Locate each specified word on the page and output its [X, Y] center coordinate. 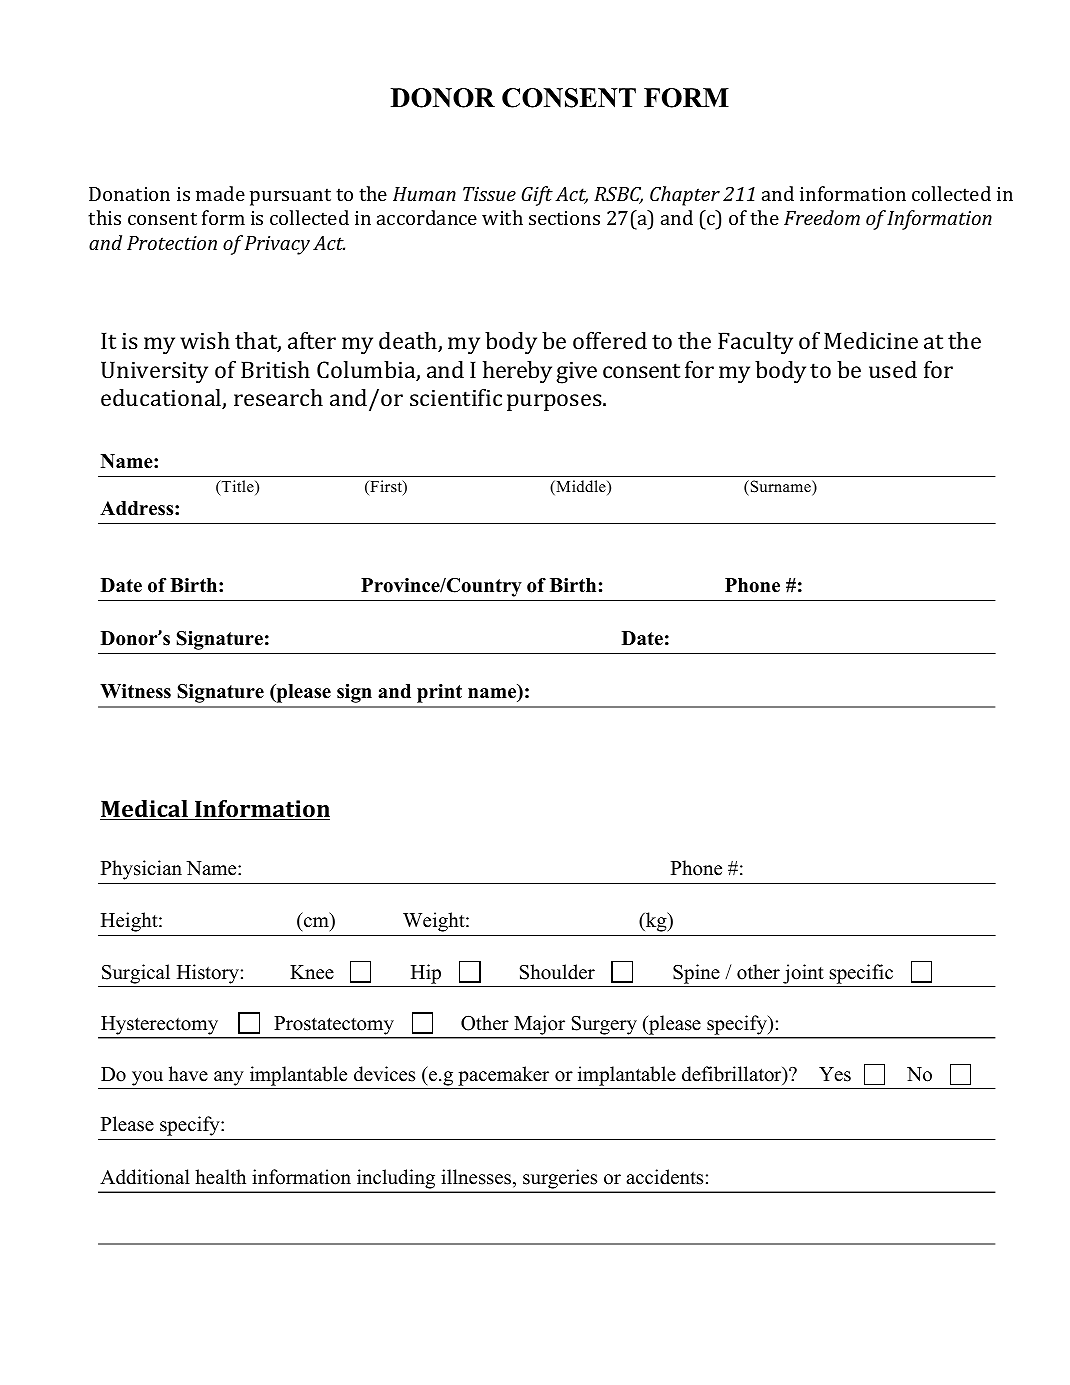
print [439, 693]
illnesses [477, 1178]
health [220, 1177]
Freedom [822, 217]
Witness [135, 691]
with [502, 217]
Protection [172, 243]
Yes [835, 1074]
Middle [582, 487]
